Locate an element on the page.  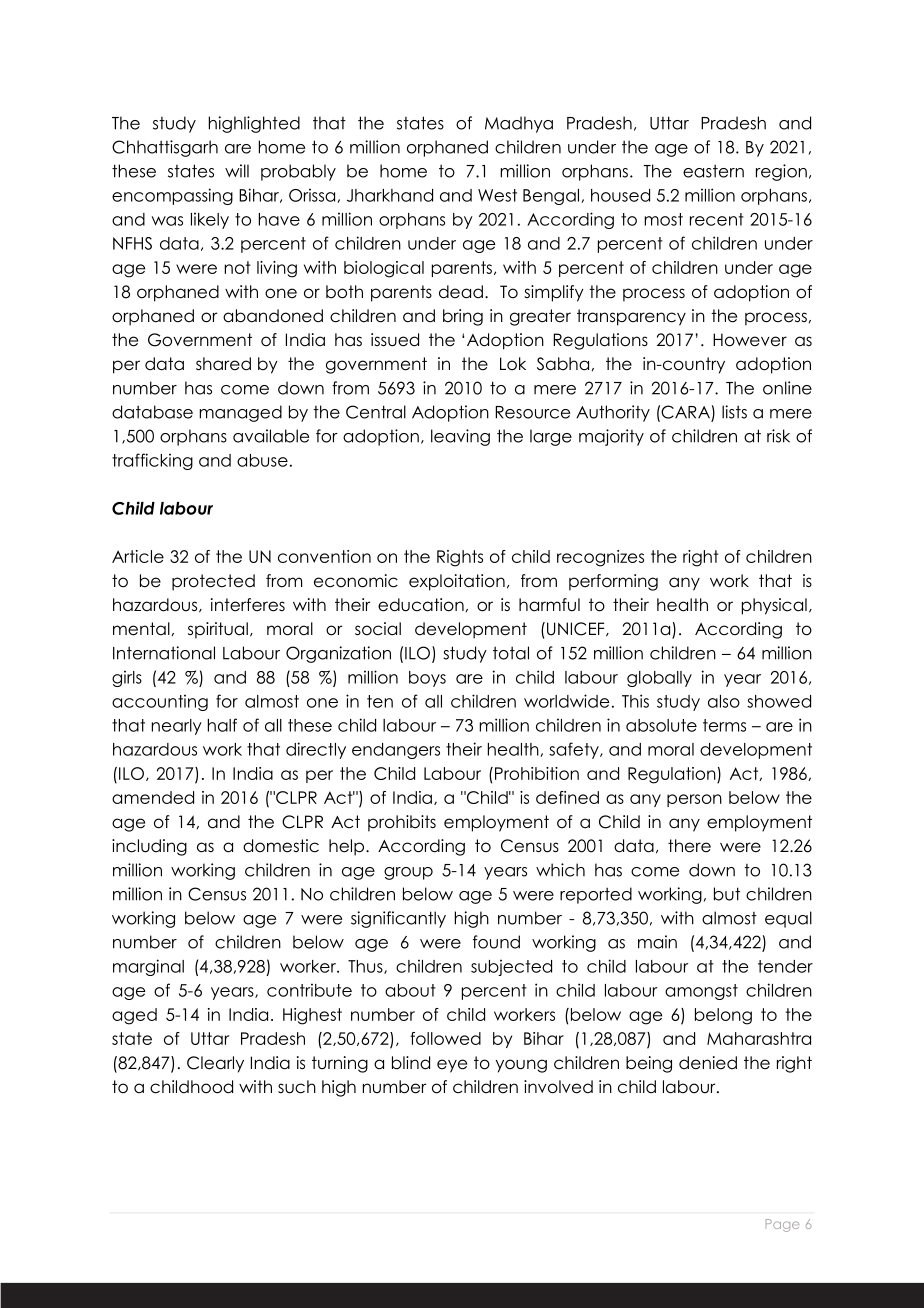
eastern is located at coordinates (713, 171).
